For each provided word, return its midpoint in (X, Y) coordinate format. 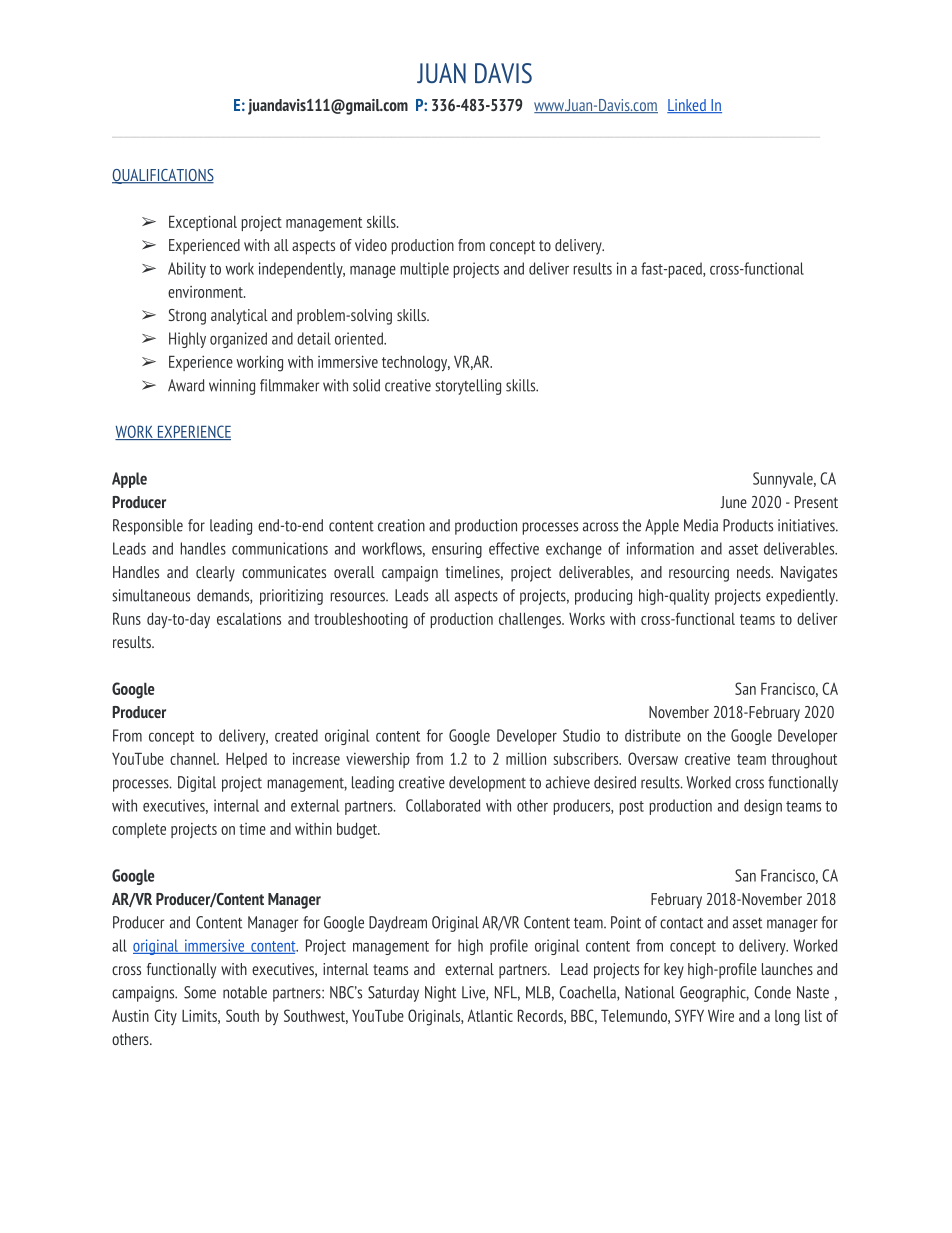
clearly (215, 574)
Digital (197, 784)
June (733, 502)
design (763, 807)
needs (755, 572)
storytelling (468, 387)
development (487, 784)
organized (238, 340)
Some (200, 992)
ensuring (457, 550)
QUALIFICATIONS (163, 176)
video (371, 245)
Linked (687, 106)
